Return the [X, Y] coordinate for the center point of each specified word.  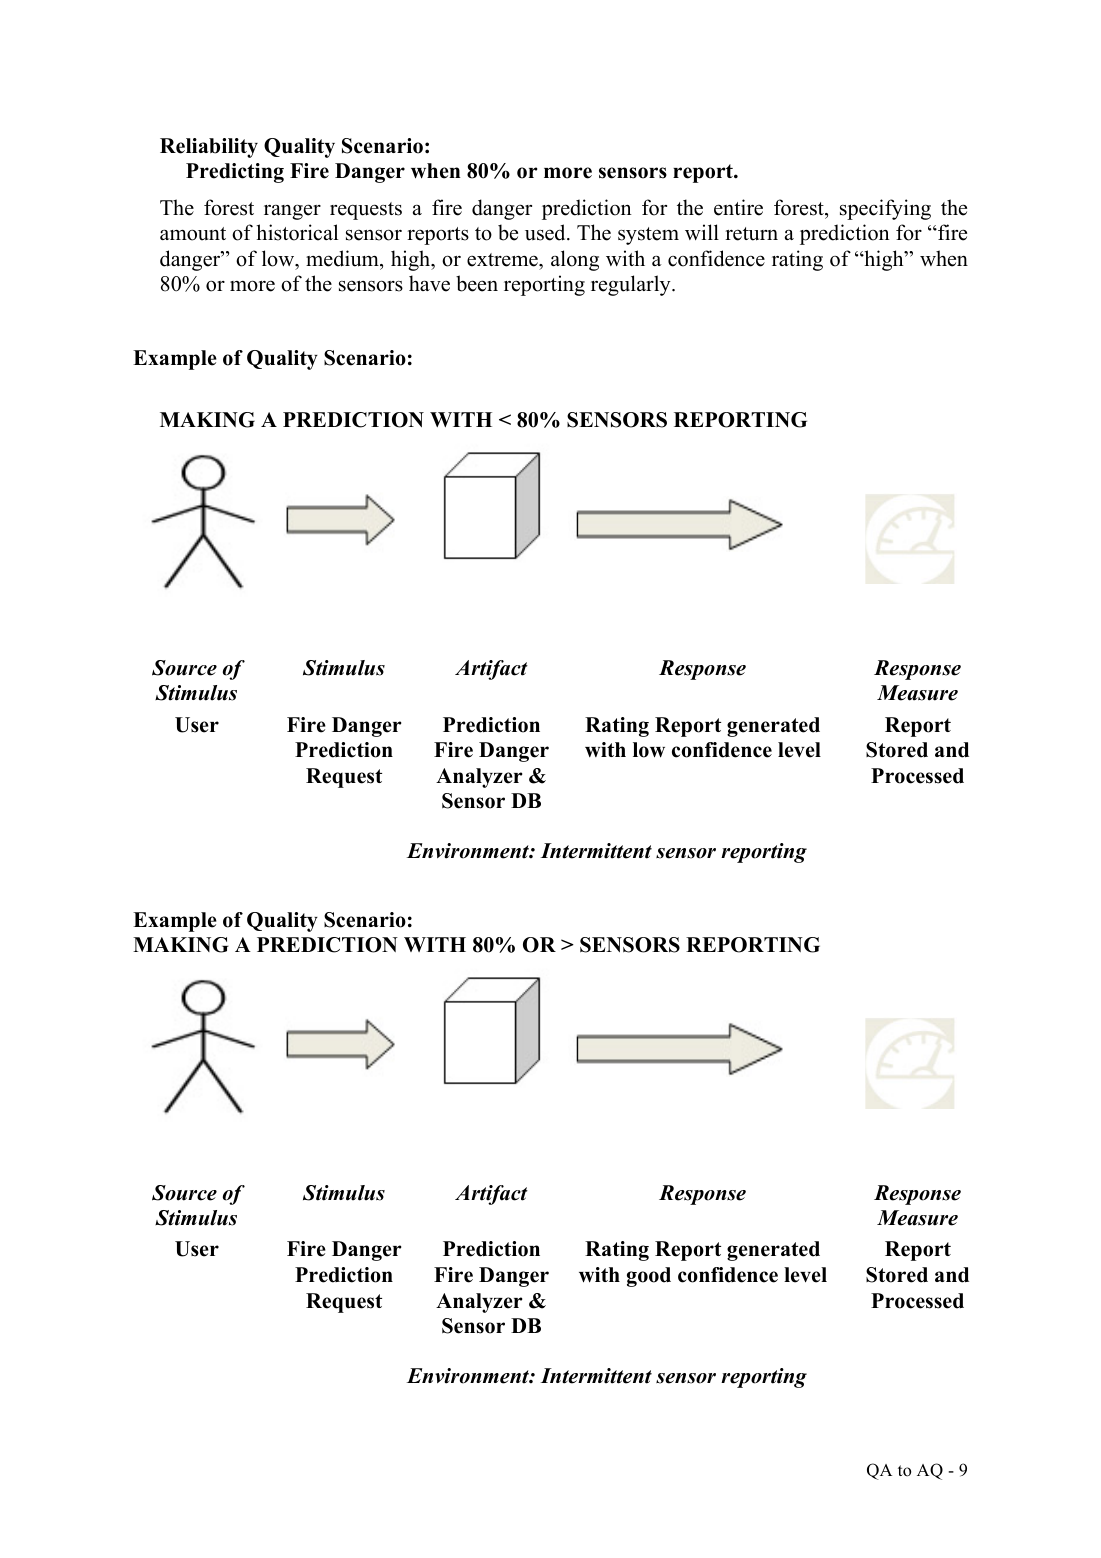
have [429, 283]
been [477, 283]
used [546, 232]
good [649, 1277]
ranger [292, 212]
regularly [632, 285]
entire [738, 207]
